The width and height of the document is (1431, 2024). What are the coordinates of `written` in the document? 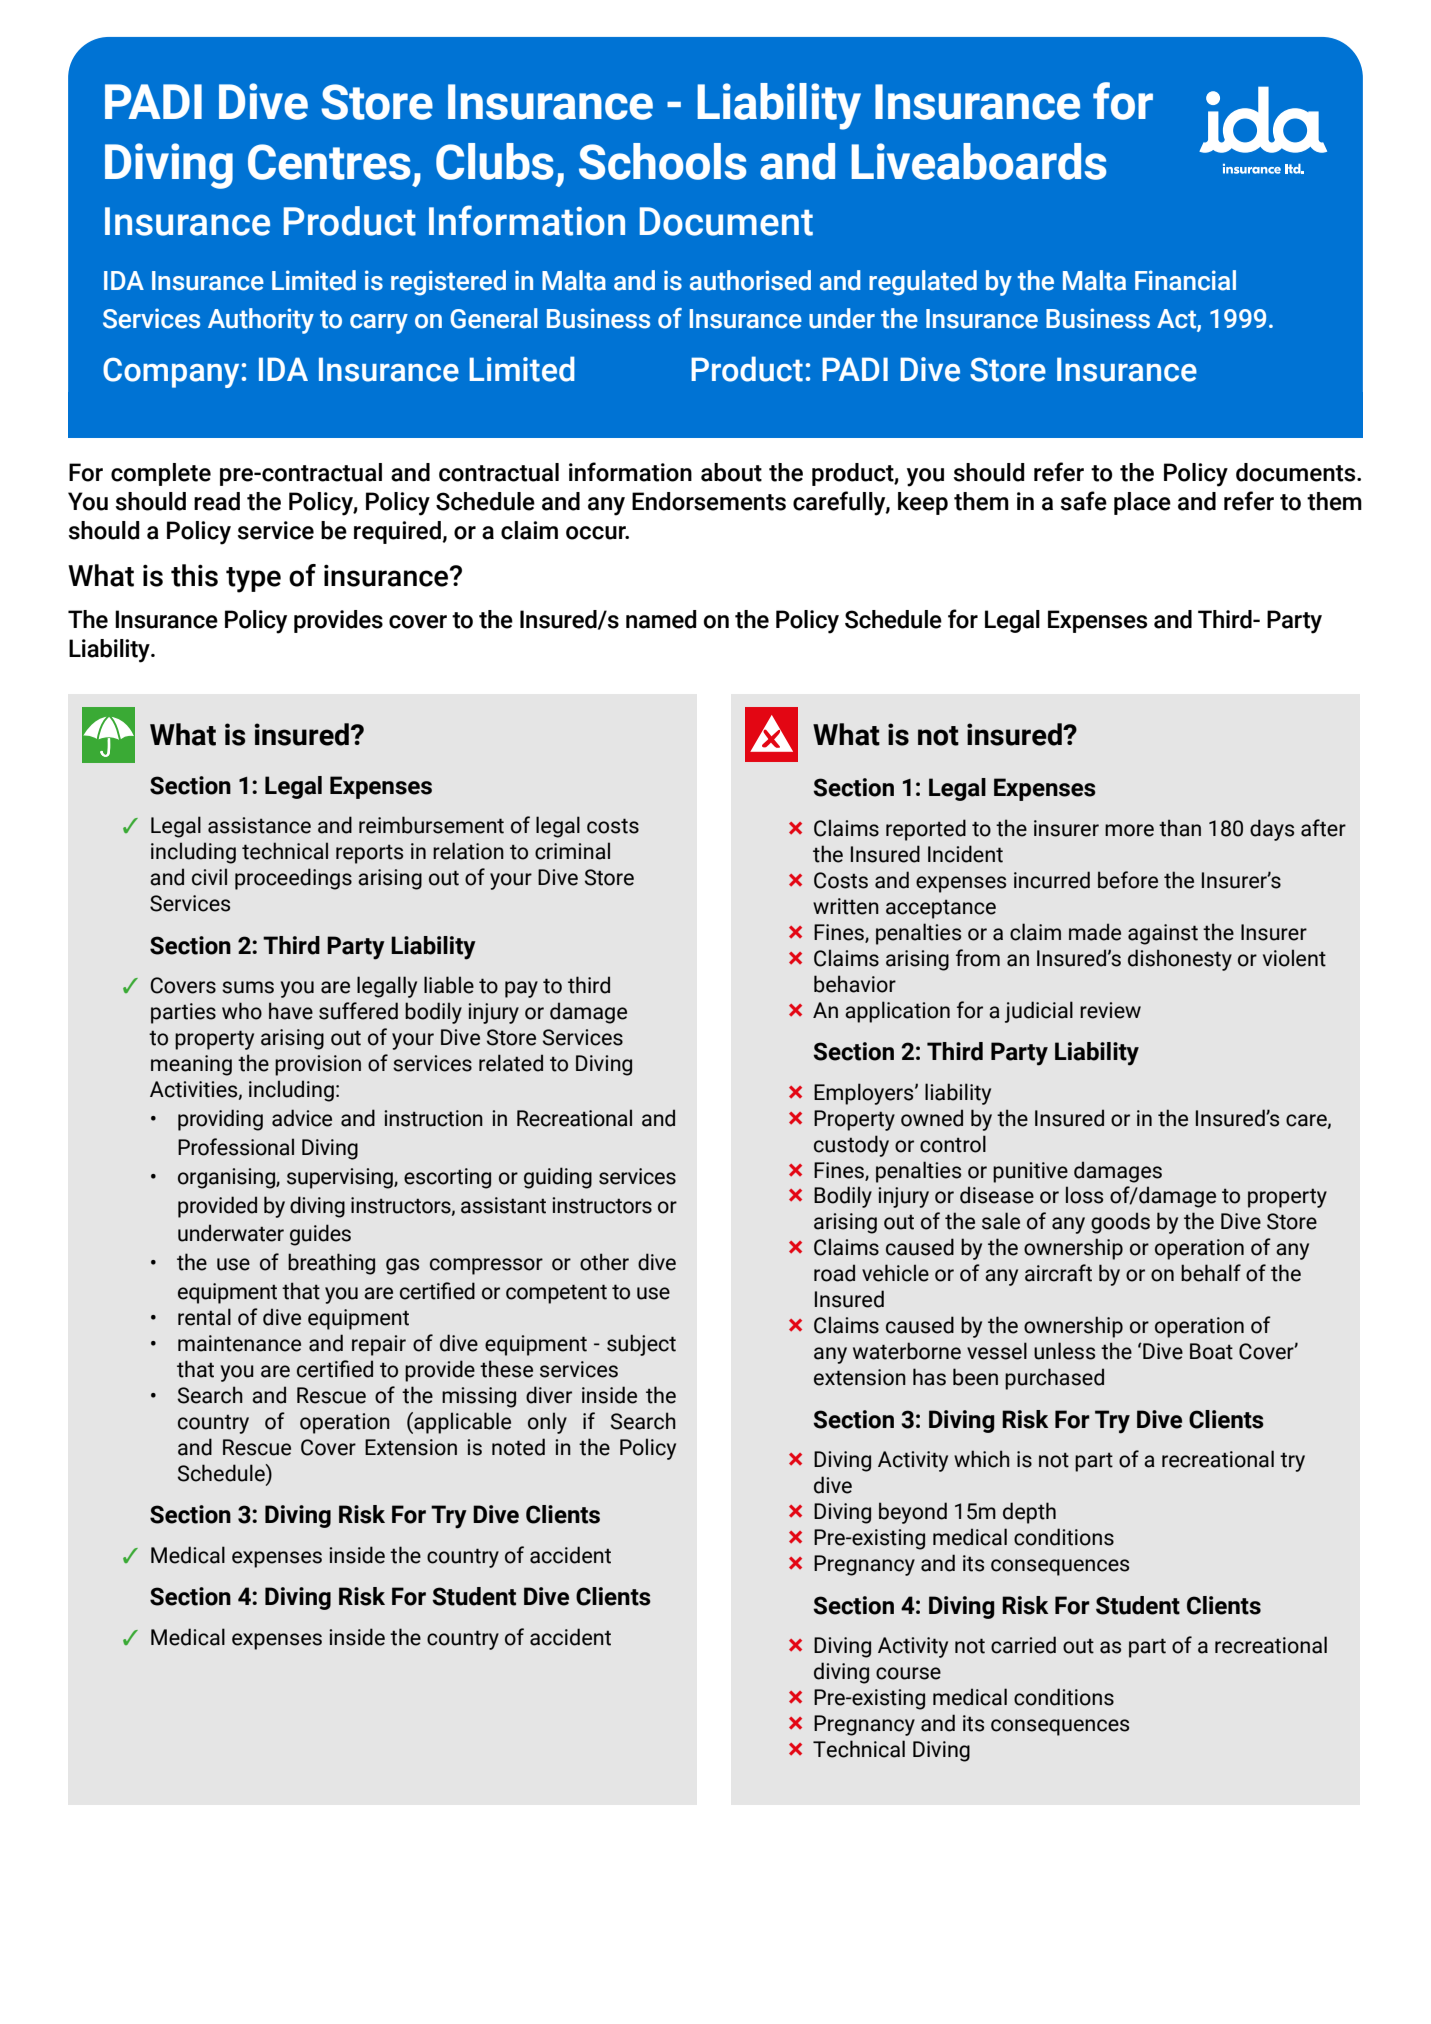 It's located at (846, 906).
